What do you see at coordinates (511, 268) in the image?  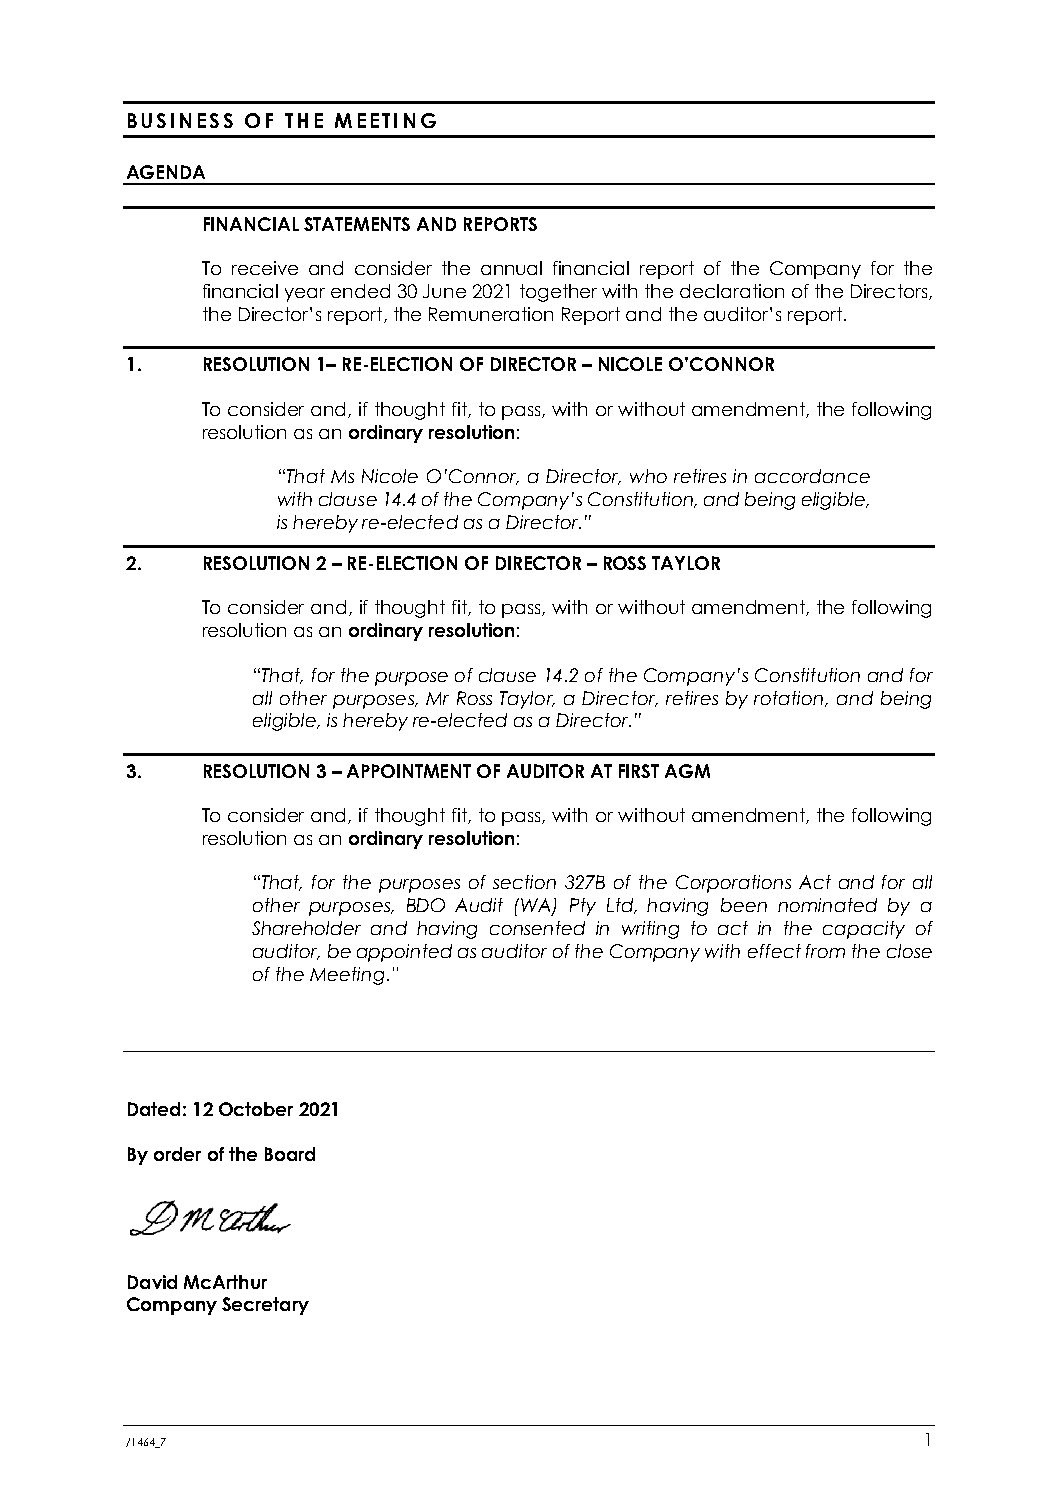 I see `annual` at bounding box center [511, 268].
